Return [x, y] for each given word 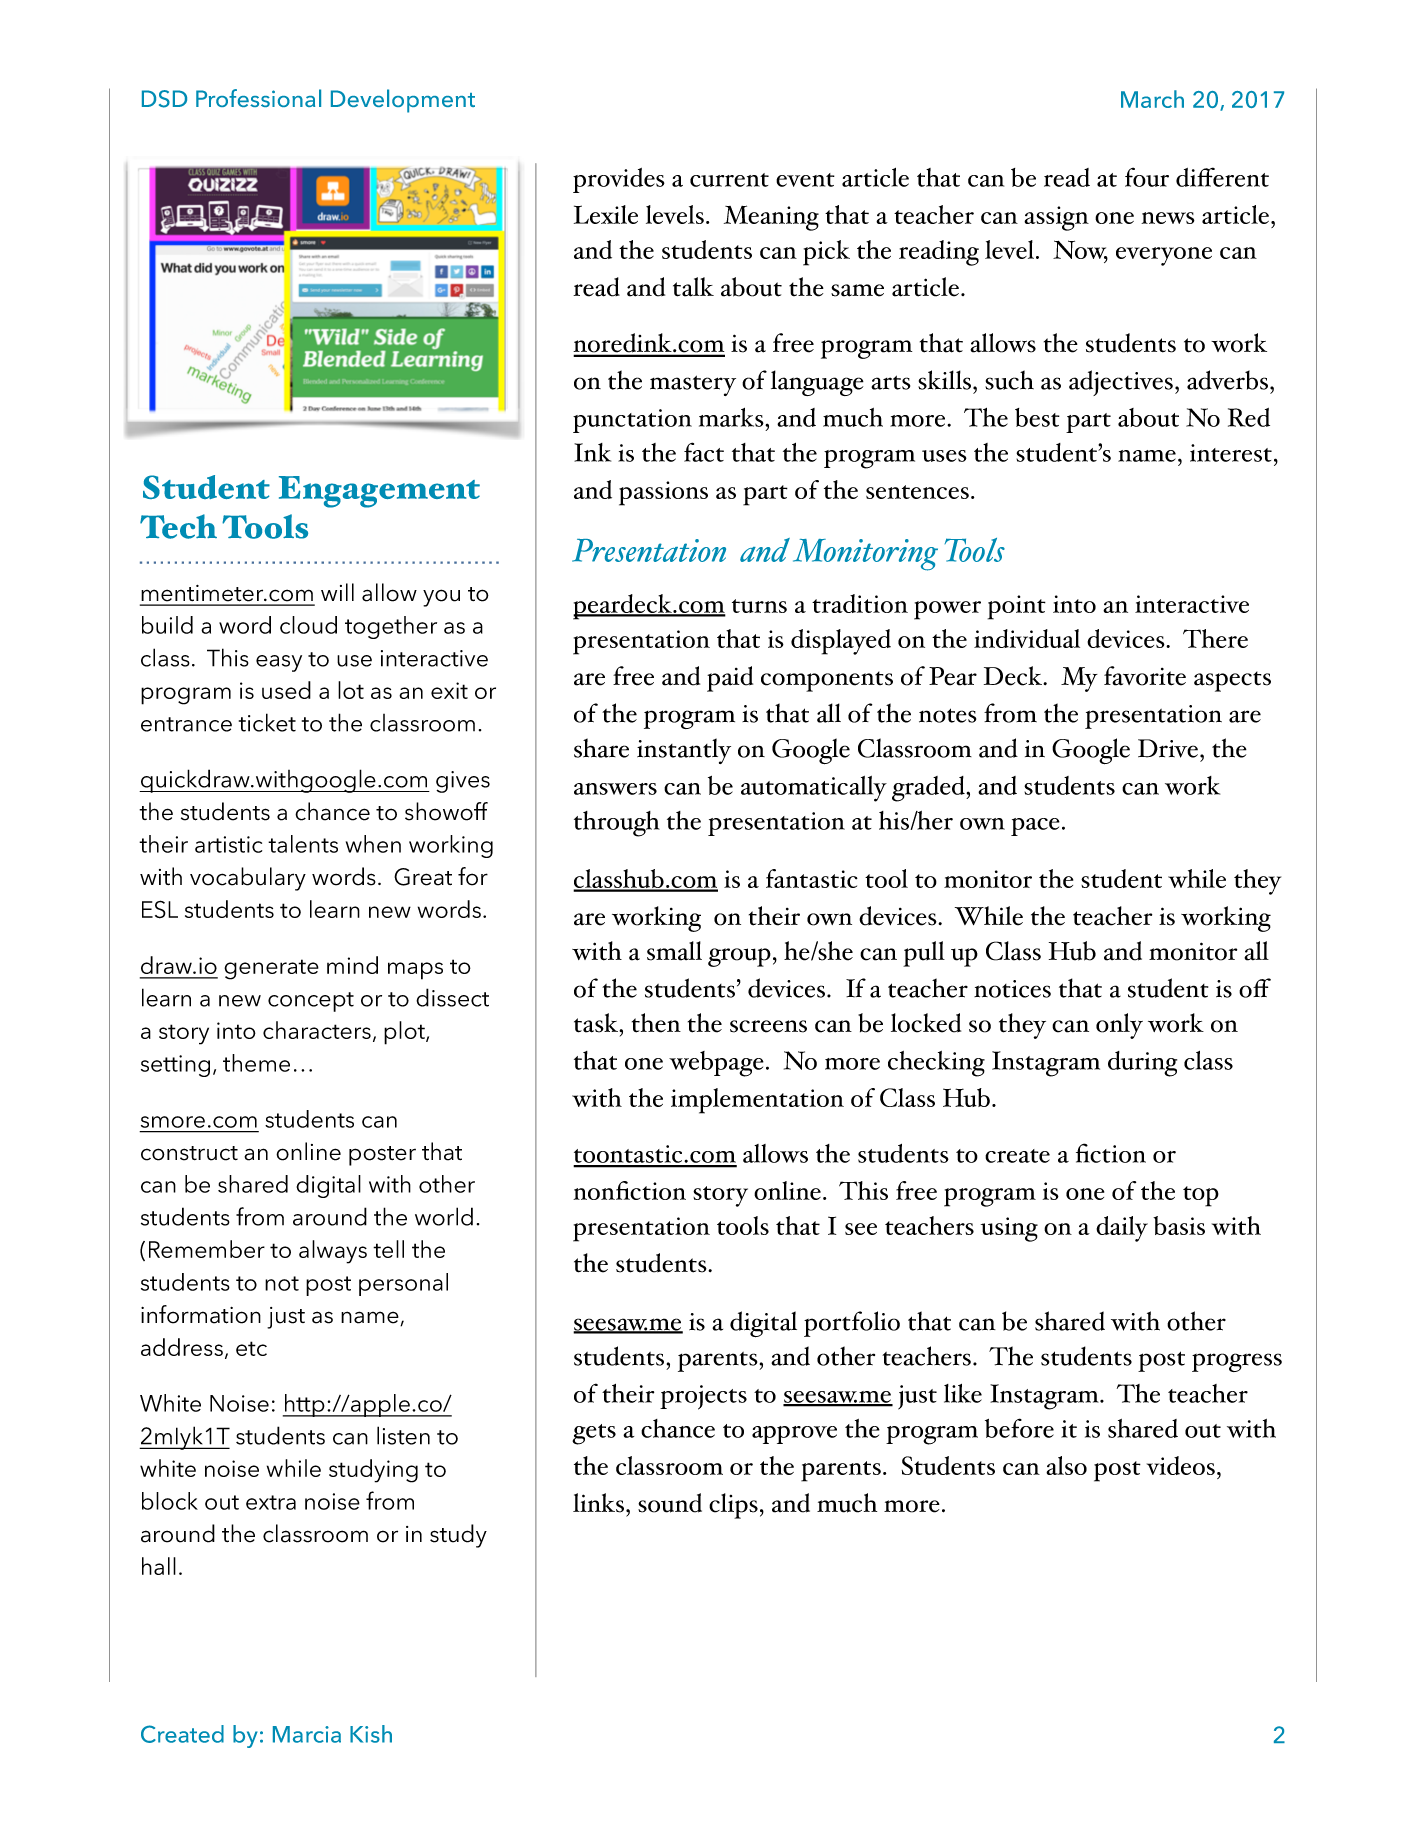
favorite [1145, 676]
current [729, 180]
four [1147, 177]
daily [1122, 1229]
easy [279, 663]
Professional [258, 98]
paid [730, 679]
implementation [757, 1101]
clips [733, 1506]
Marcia [307, 1734]
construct [189, 1153]
